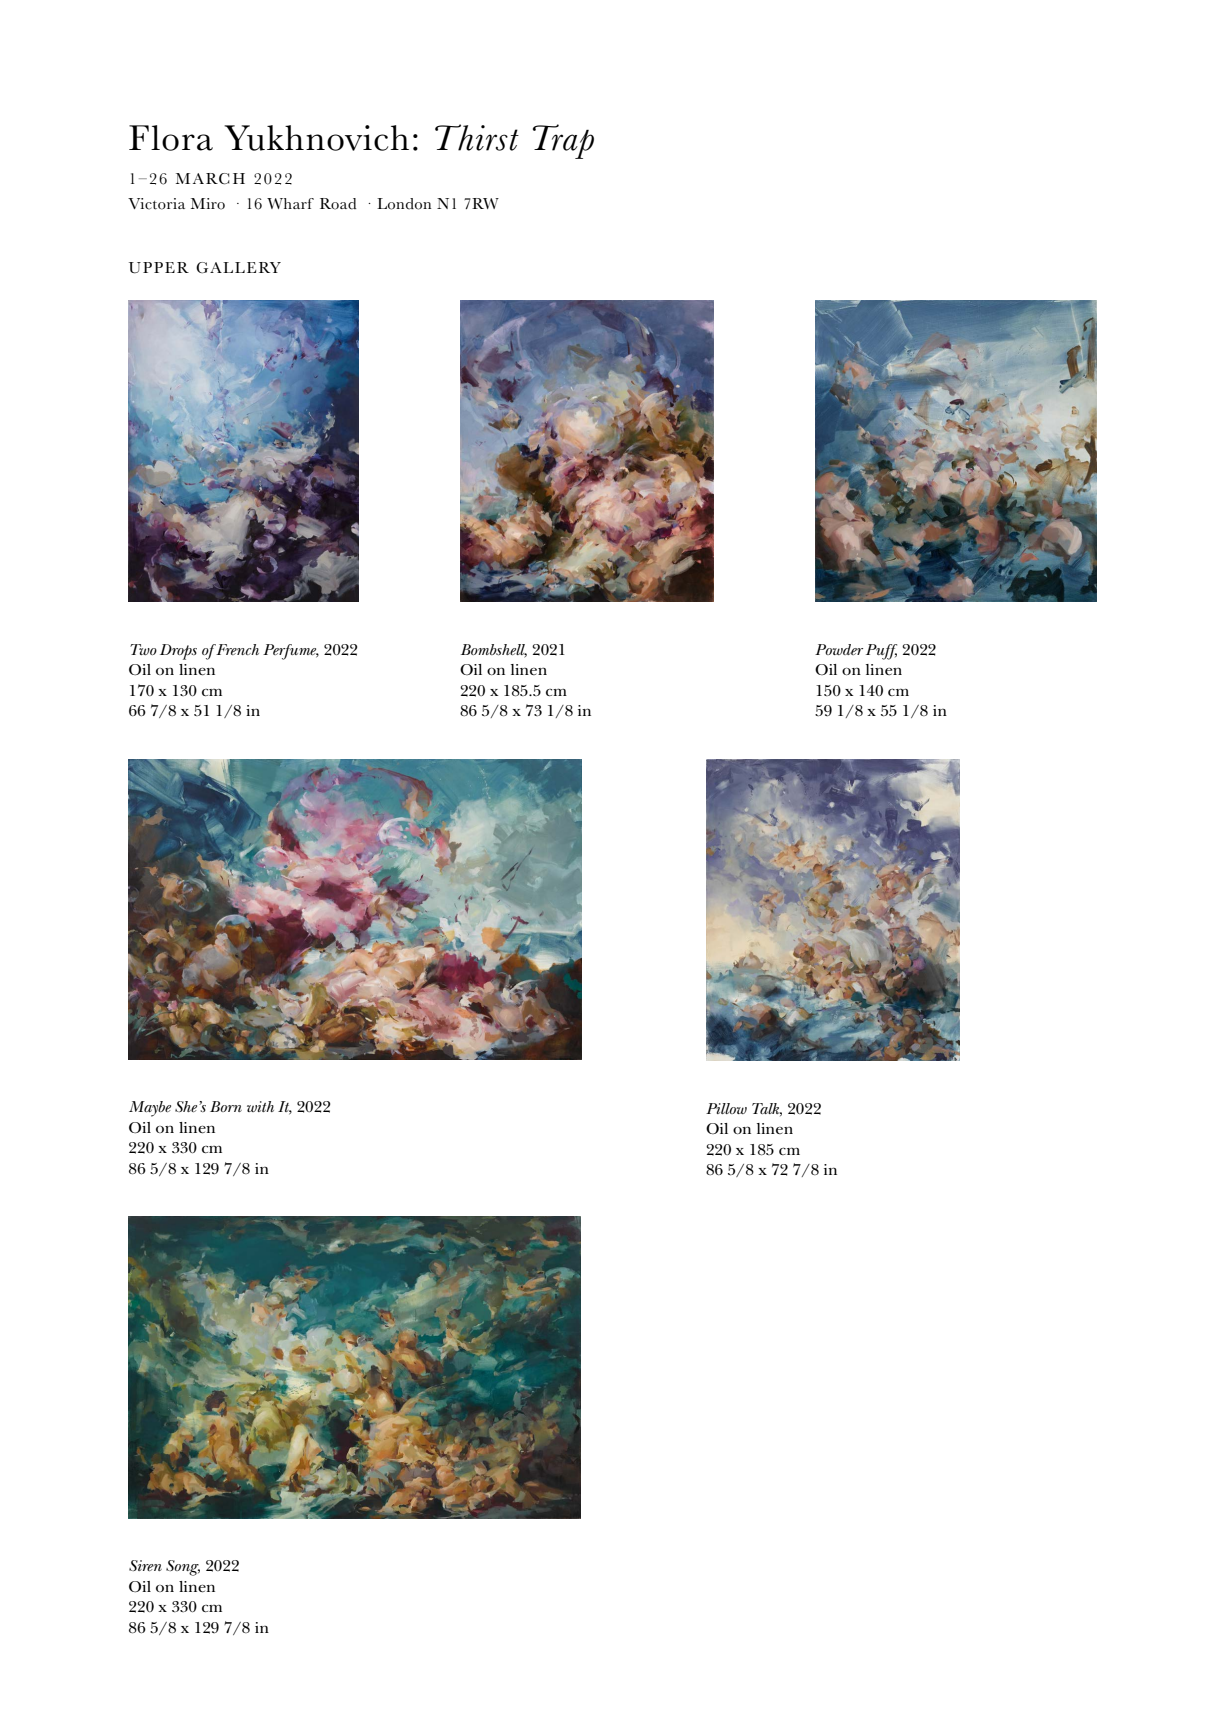  I want to click on French, so click(236, 649).
